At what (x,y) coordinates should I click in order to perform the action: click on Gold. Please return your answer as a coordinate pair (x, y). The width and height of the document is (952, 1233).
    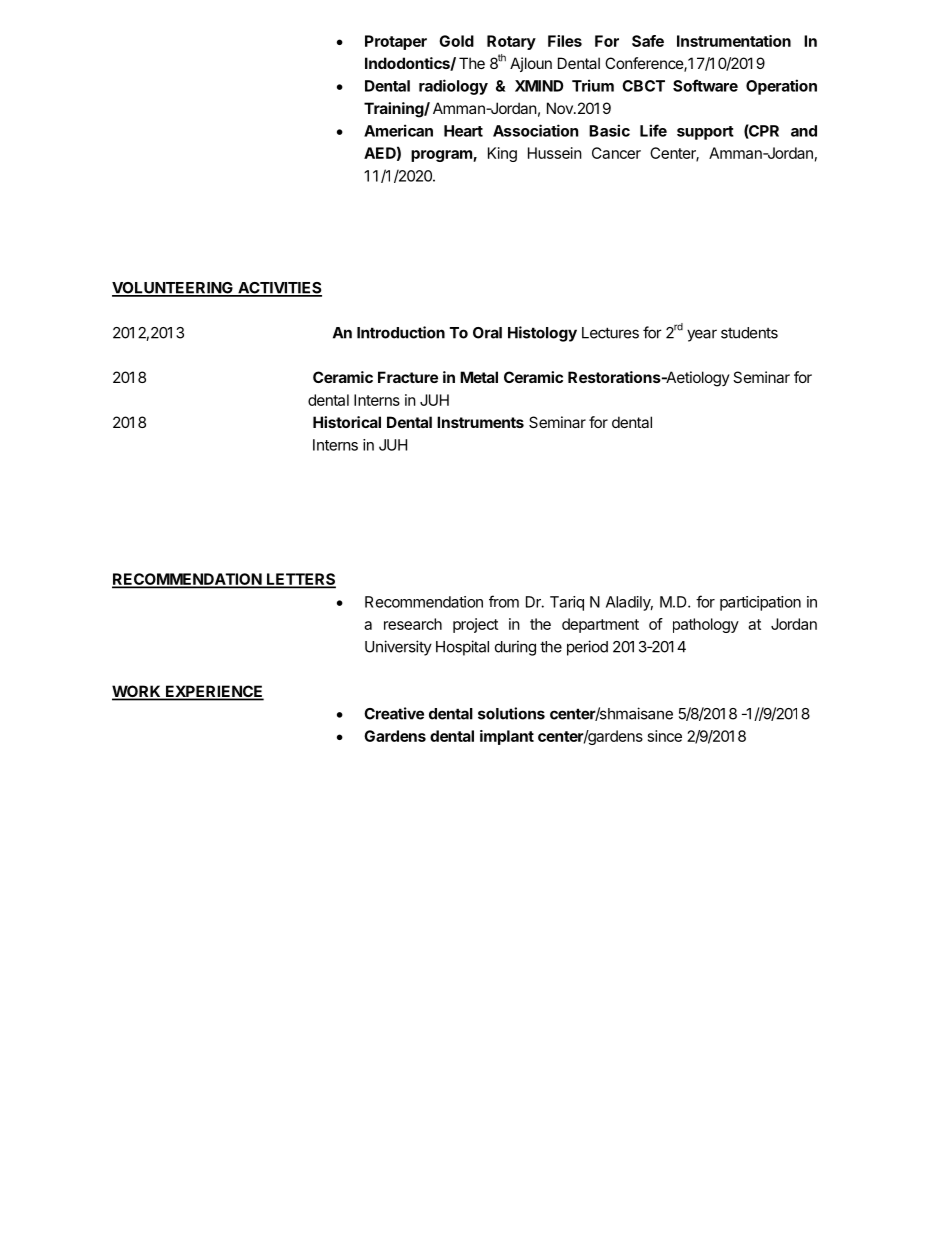
    Looking at the image, I should click on (456, 41).
